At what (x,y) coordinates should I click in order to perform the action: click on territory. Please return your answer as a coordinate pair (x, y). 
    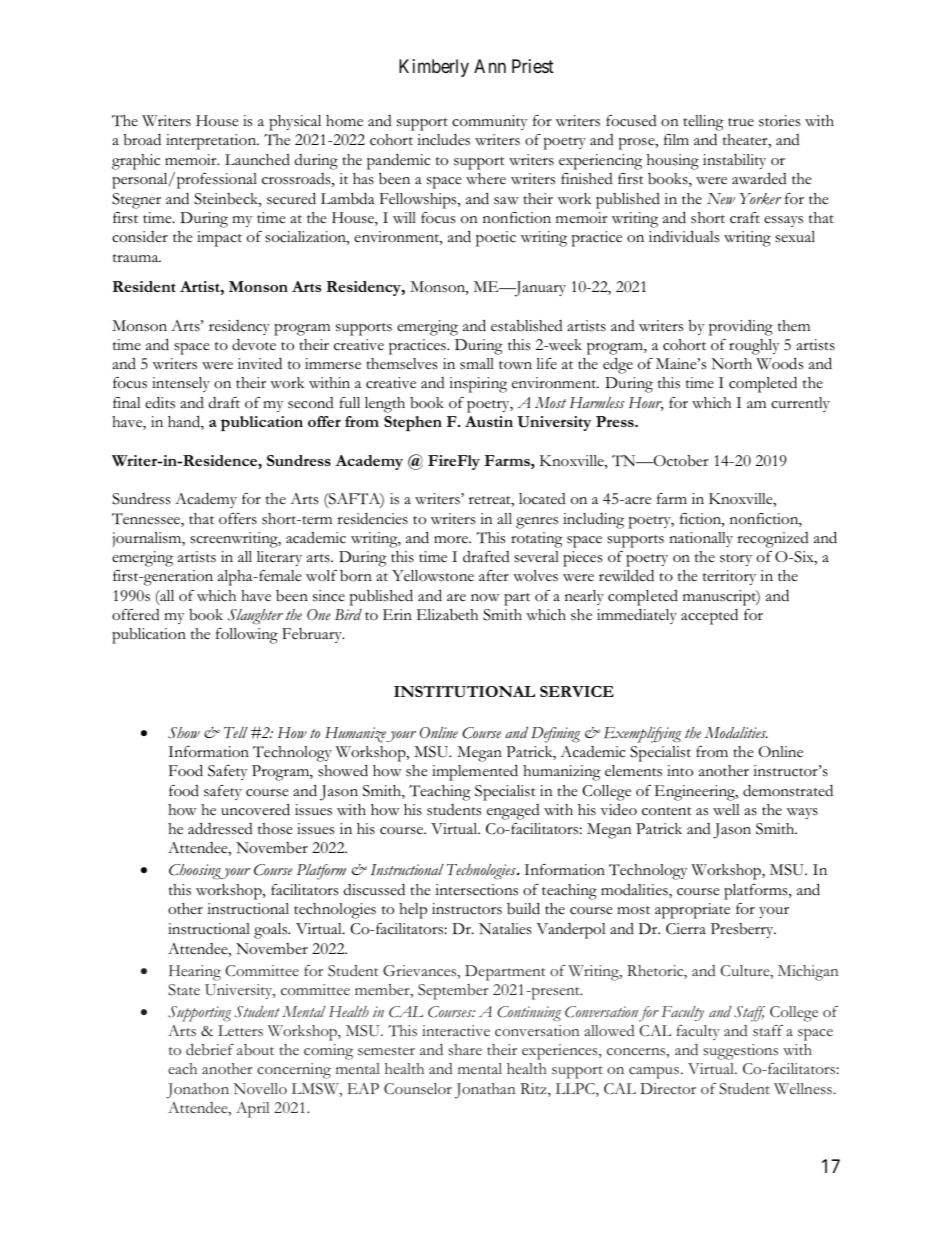
    Looking at the image, I should click on (729, 577).
